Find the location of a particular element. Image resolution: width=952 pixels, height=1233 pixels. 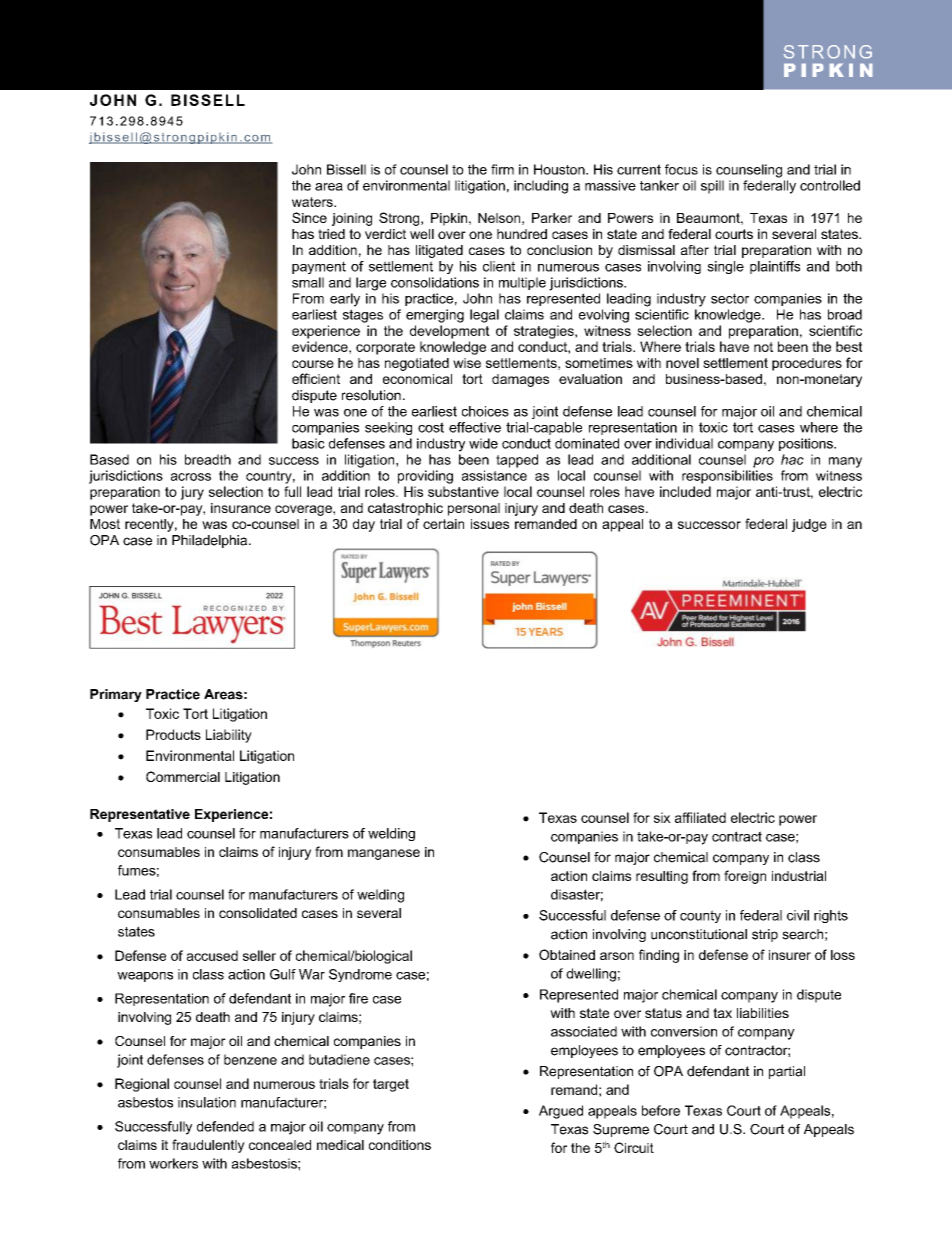

personal is located at coordinates (474, 509).
